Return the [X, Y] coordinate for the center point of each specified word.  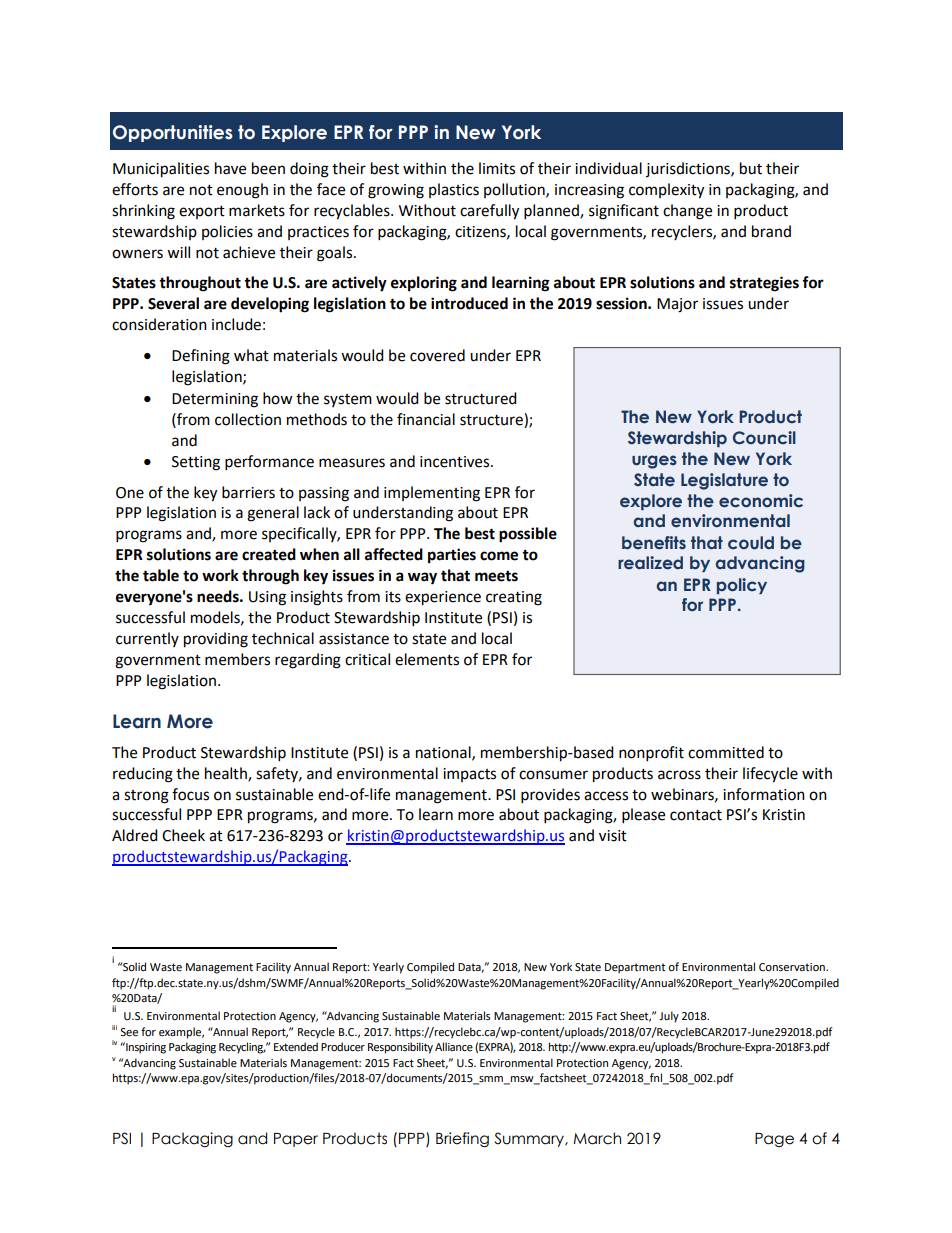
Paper [296, 1140]
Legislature [724, 481]
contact [696, 815]
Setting [196, 463]
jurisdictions [689, 169]
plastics [454, 190]
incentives [456, 462]
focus [190, 794]
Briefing [462, 1139]
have [230, 168]
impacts [469, 775]
